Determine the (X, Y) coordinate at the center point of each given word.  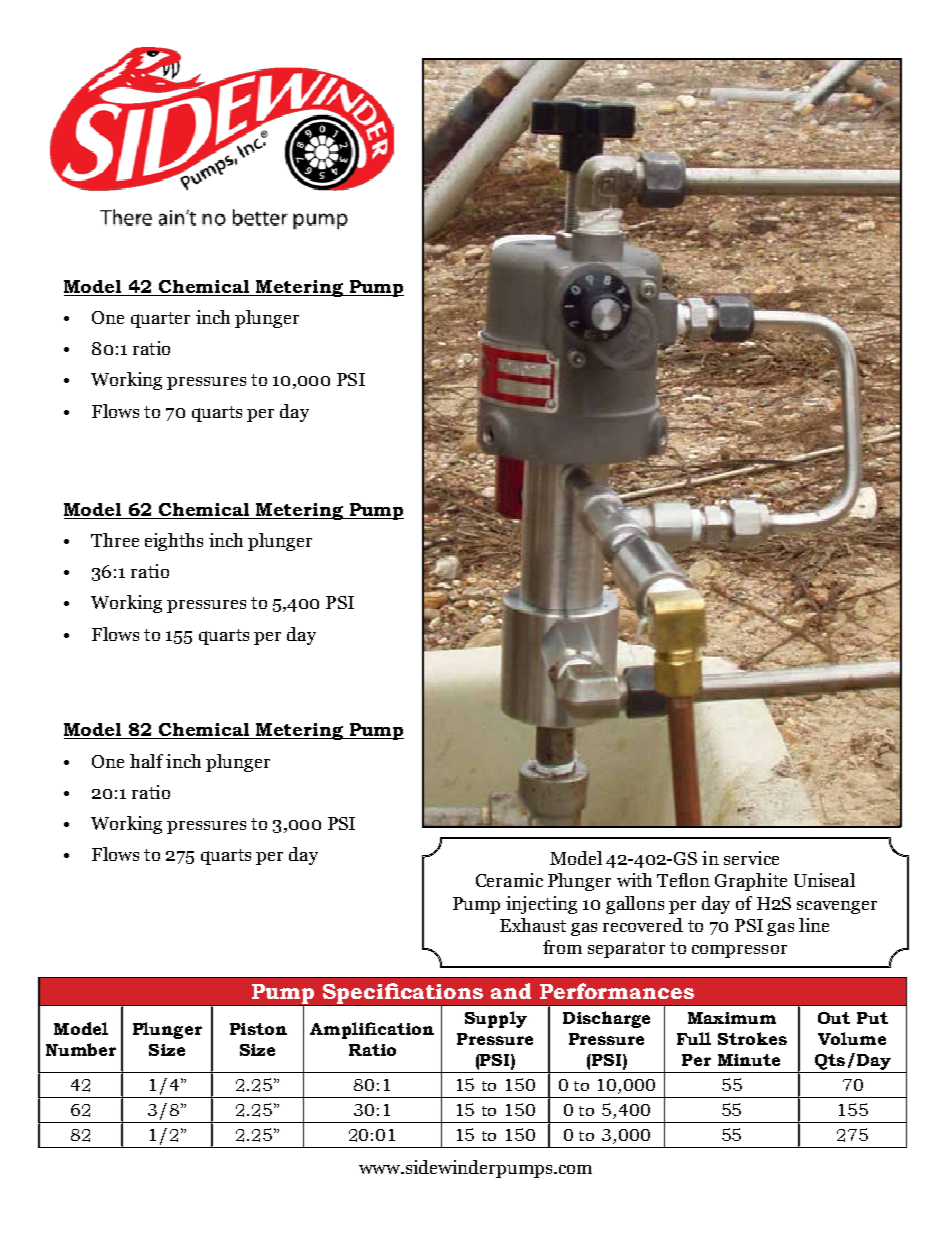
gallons (635, 905)
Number (81, 1049)
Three (115, 540)
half (146, 761)
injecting (541, 905)
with (634, 880)
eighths (174, 542)
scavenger (837, 907)
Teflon (683, 880)
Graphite (751, 882)
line (814, 925)
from (562, 947)
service (751, 858)
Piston (258, 1029)
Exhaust (533, 925)
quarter (160, 320)
